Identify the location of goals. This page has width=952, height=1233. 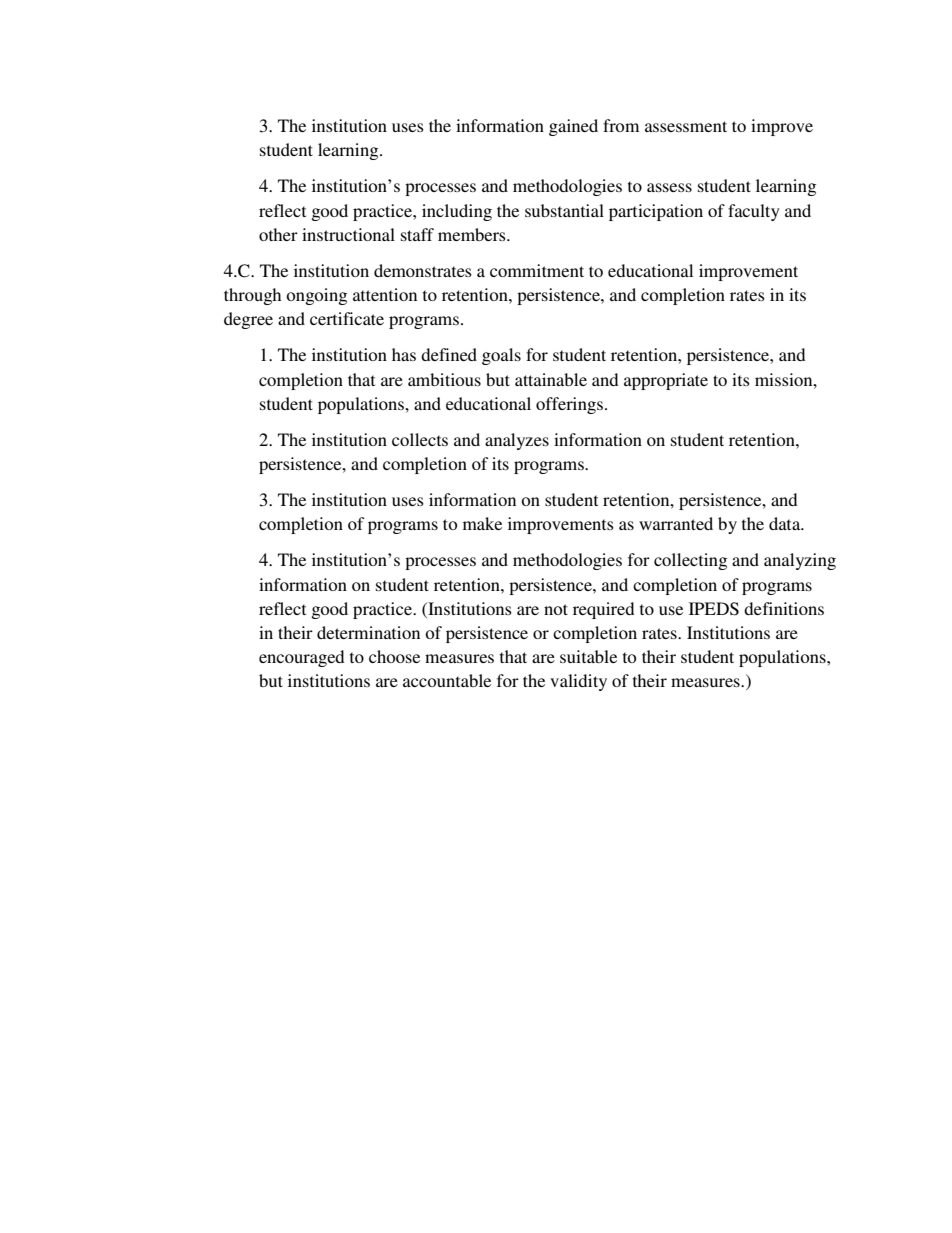
(501, 356).
